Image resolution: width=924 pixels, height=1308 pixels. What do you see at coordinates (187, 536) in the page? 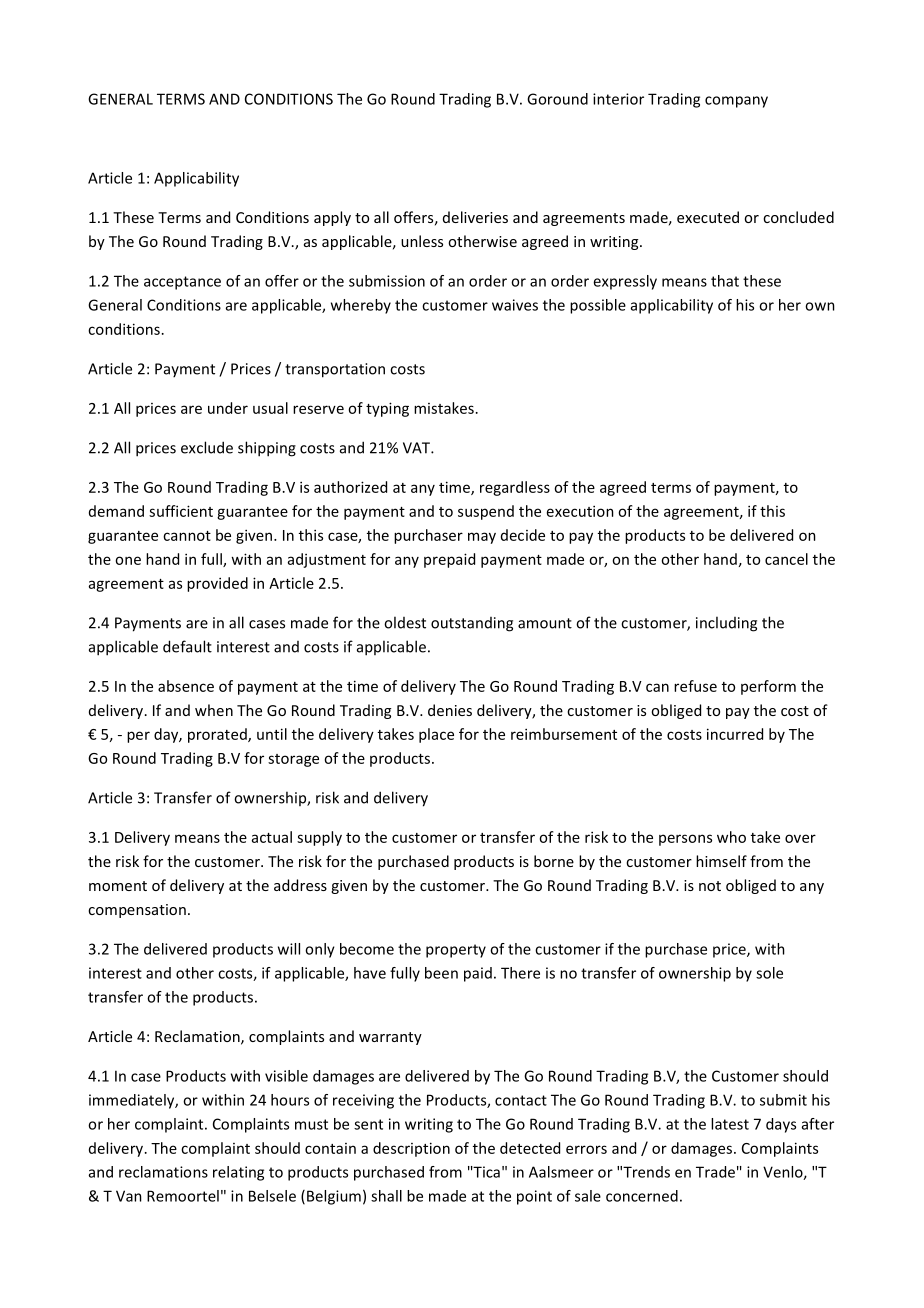
I see `cannot` at bounding box center [187, 536].
